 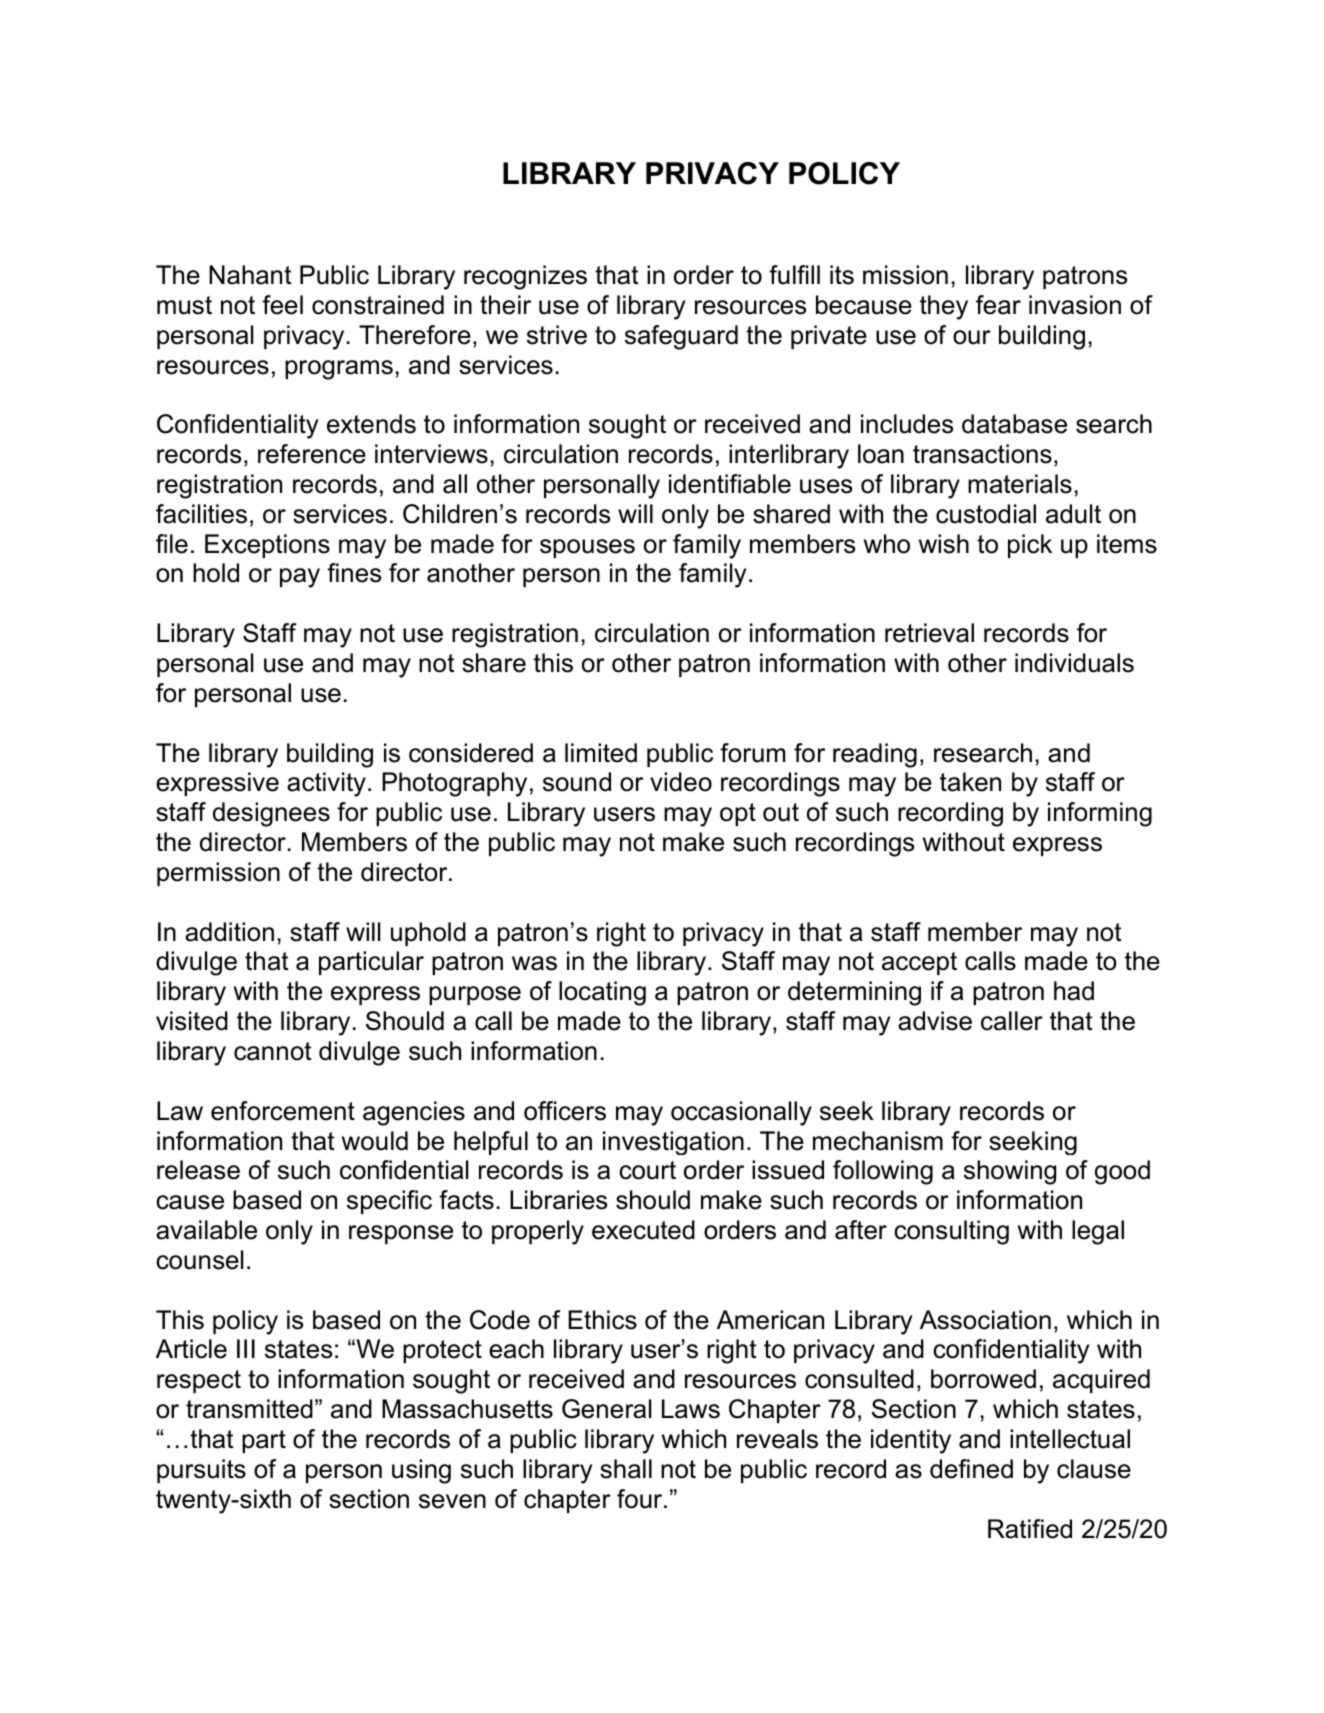 I want to click on court, so click(x=647, y=1170).
